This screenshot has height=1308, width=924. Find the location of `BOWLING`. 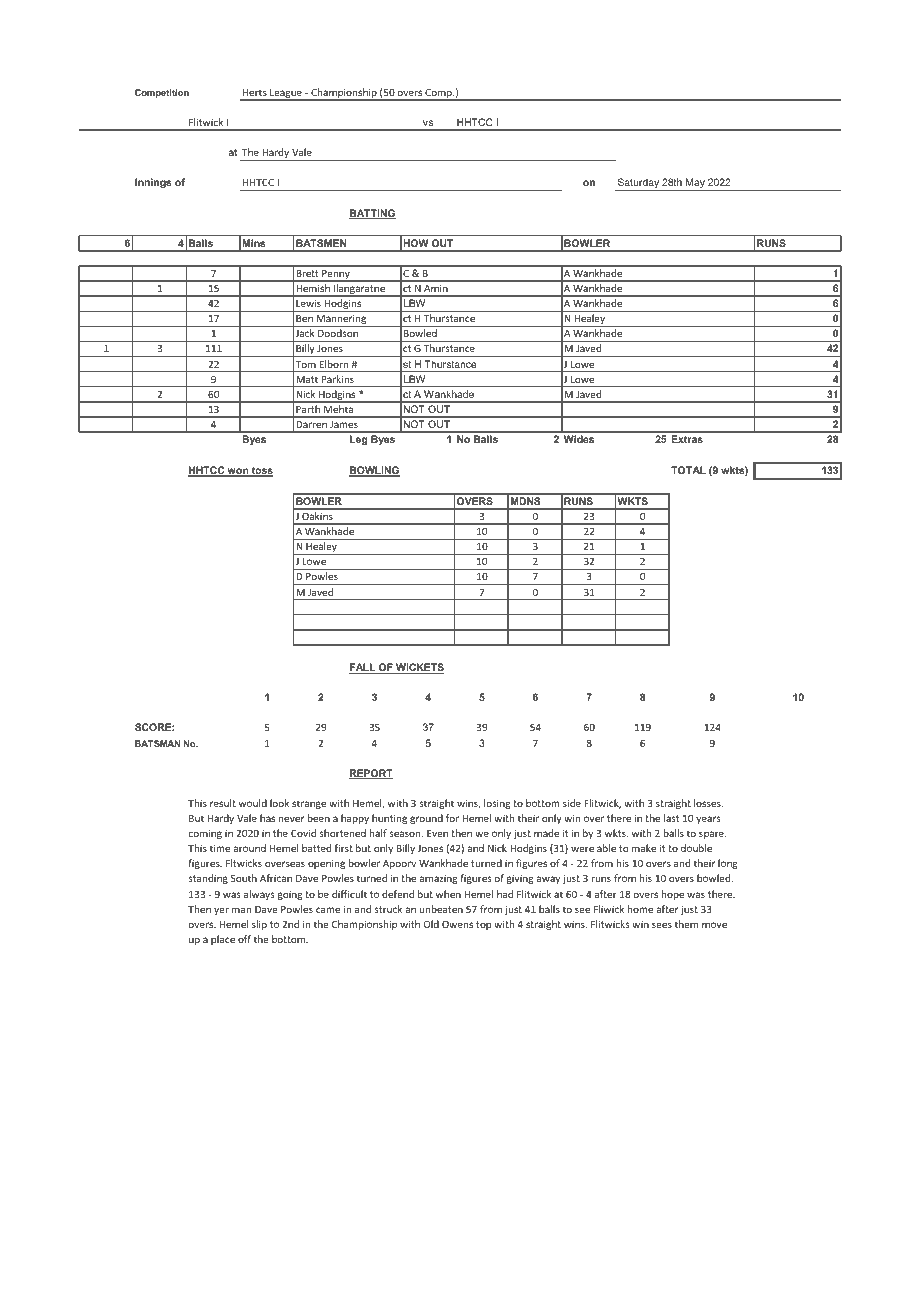

BOWLING is located at coordinates (374, 471).
